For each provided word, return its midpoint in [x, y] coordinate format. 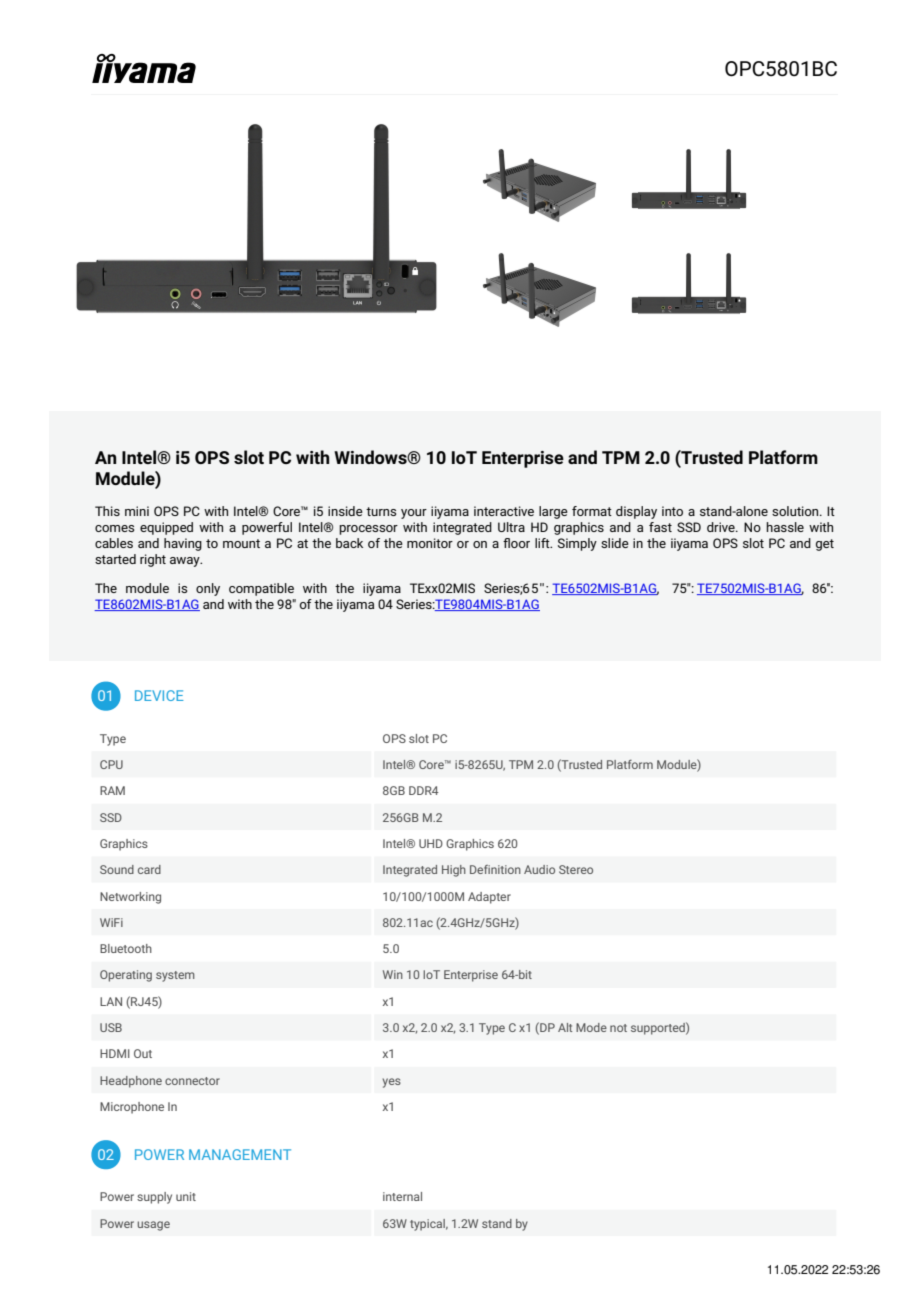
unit [186, 1196]
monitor [430, 543]
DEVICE [159, 695]
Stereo [576, 869]
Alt [565, 1027]
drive [722, 527]
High [454, 871]
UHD [431, 843]
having [183, 544]
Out [143, 1053]
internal [402, 1196]
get [825, 545]
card [149, 869]
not [618, 1028]
